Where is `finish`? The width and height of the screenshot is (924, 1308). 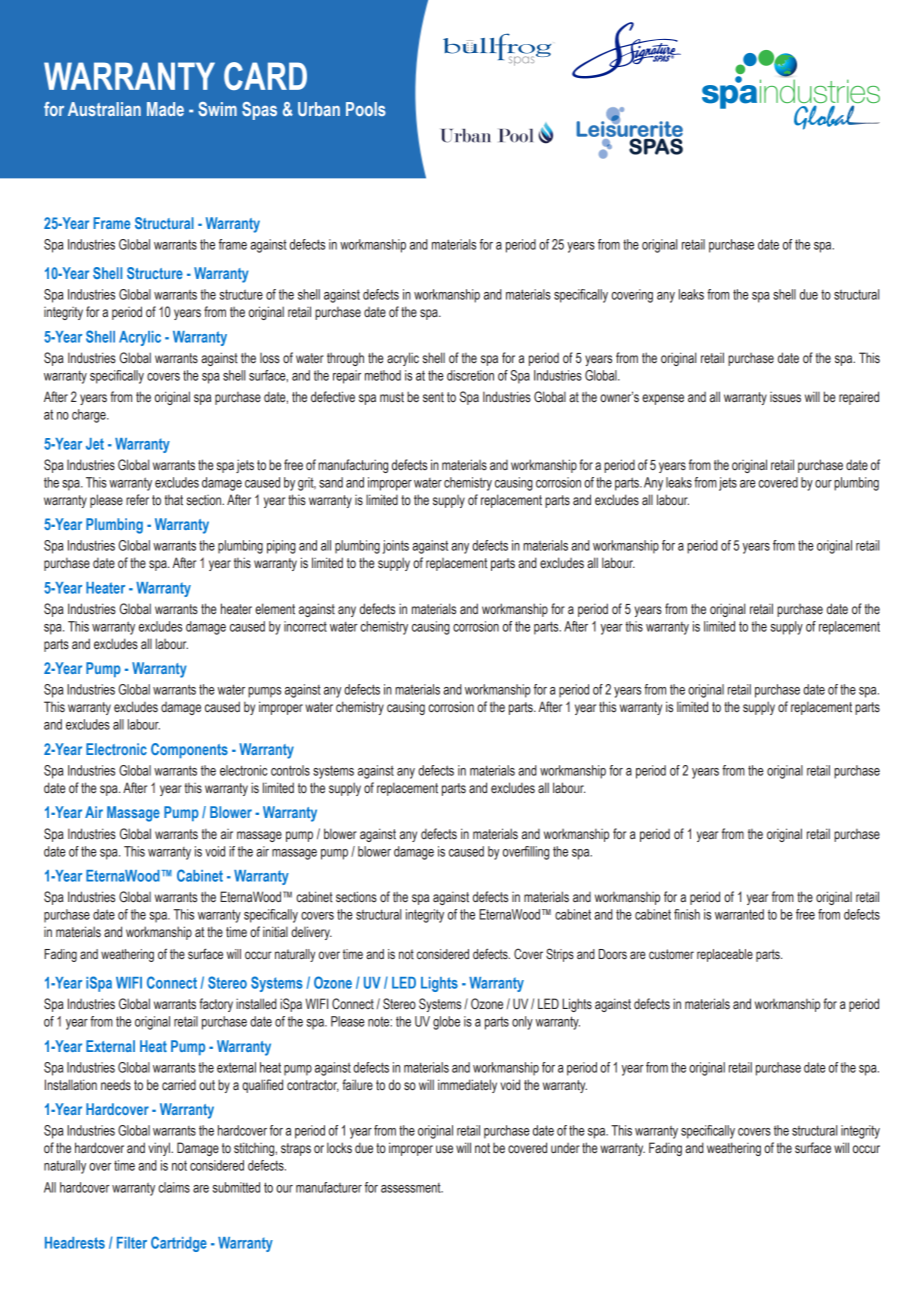
finish is located at coordinates (687, 914).
